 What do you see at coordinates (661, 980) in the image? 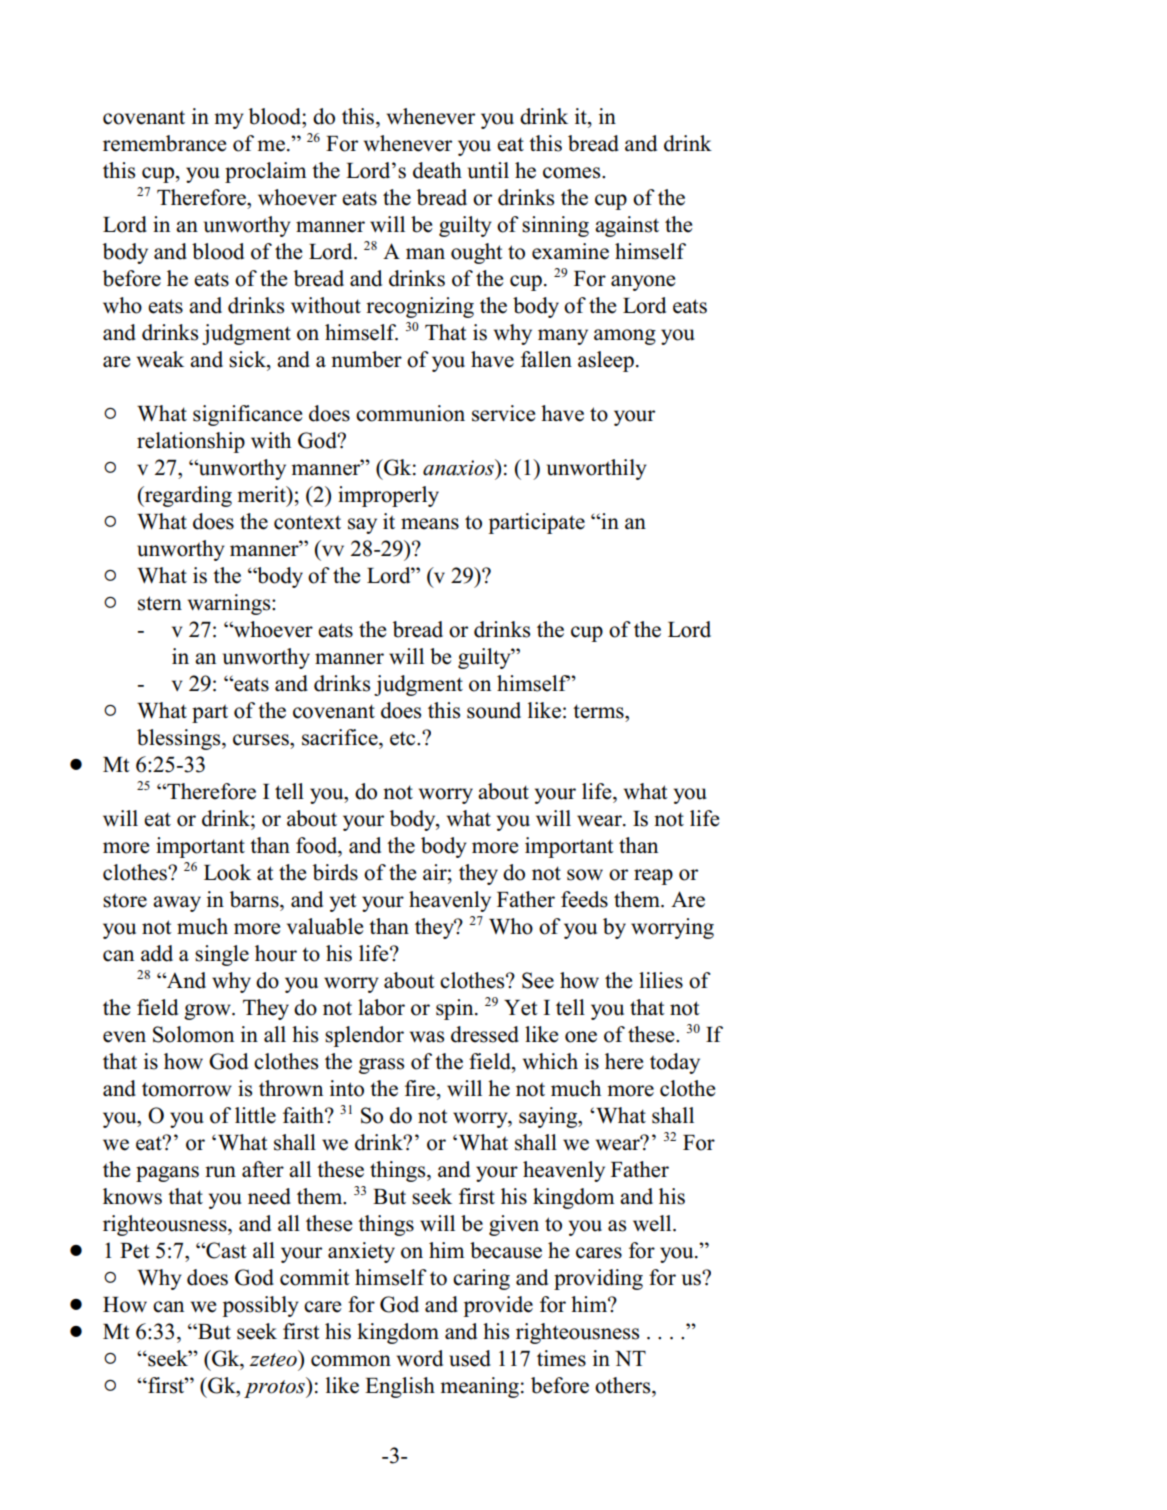
I see `lilies` at bounding box center [661, 980].
